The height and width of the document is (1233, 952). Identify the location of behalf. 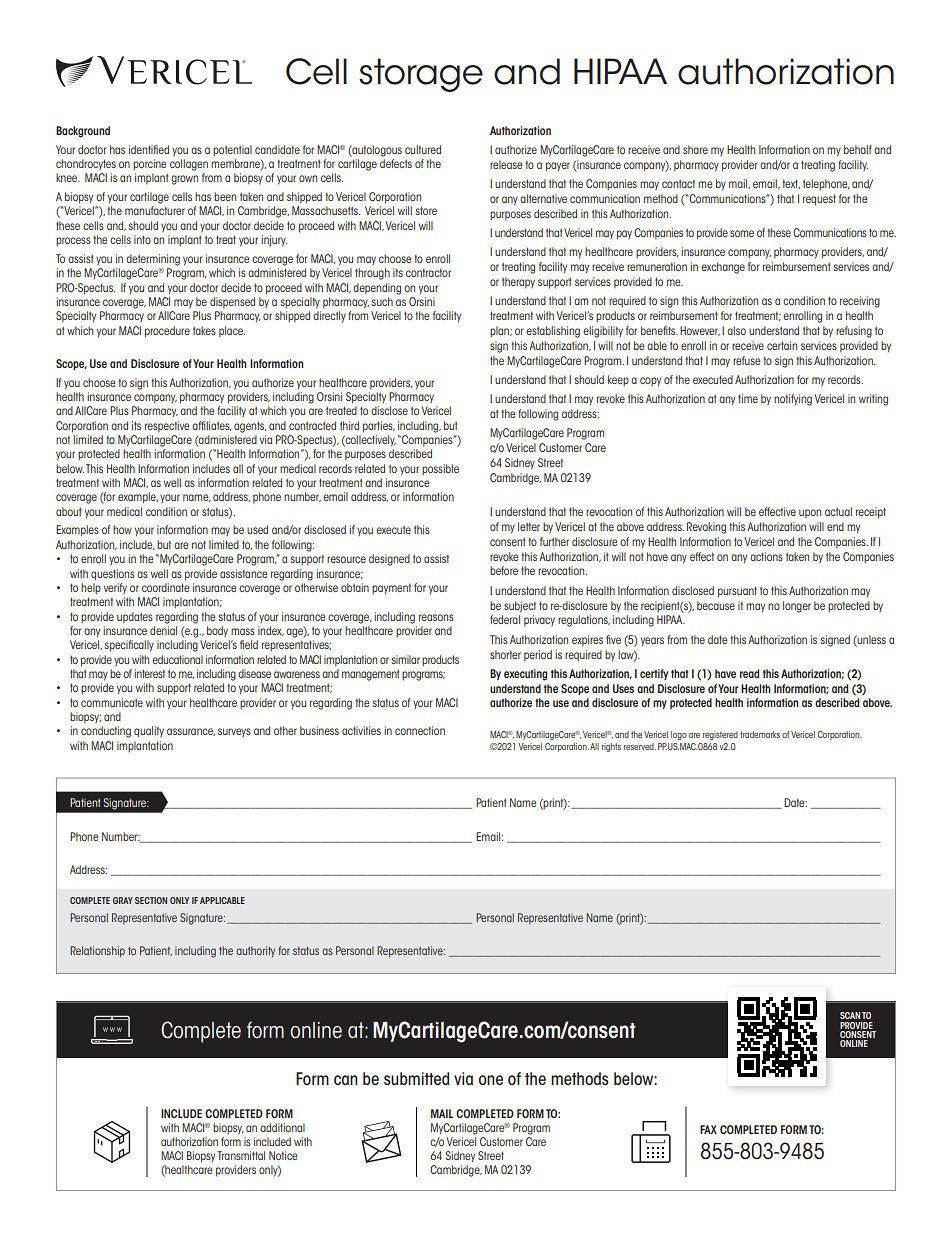
(858, 149).
